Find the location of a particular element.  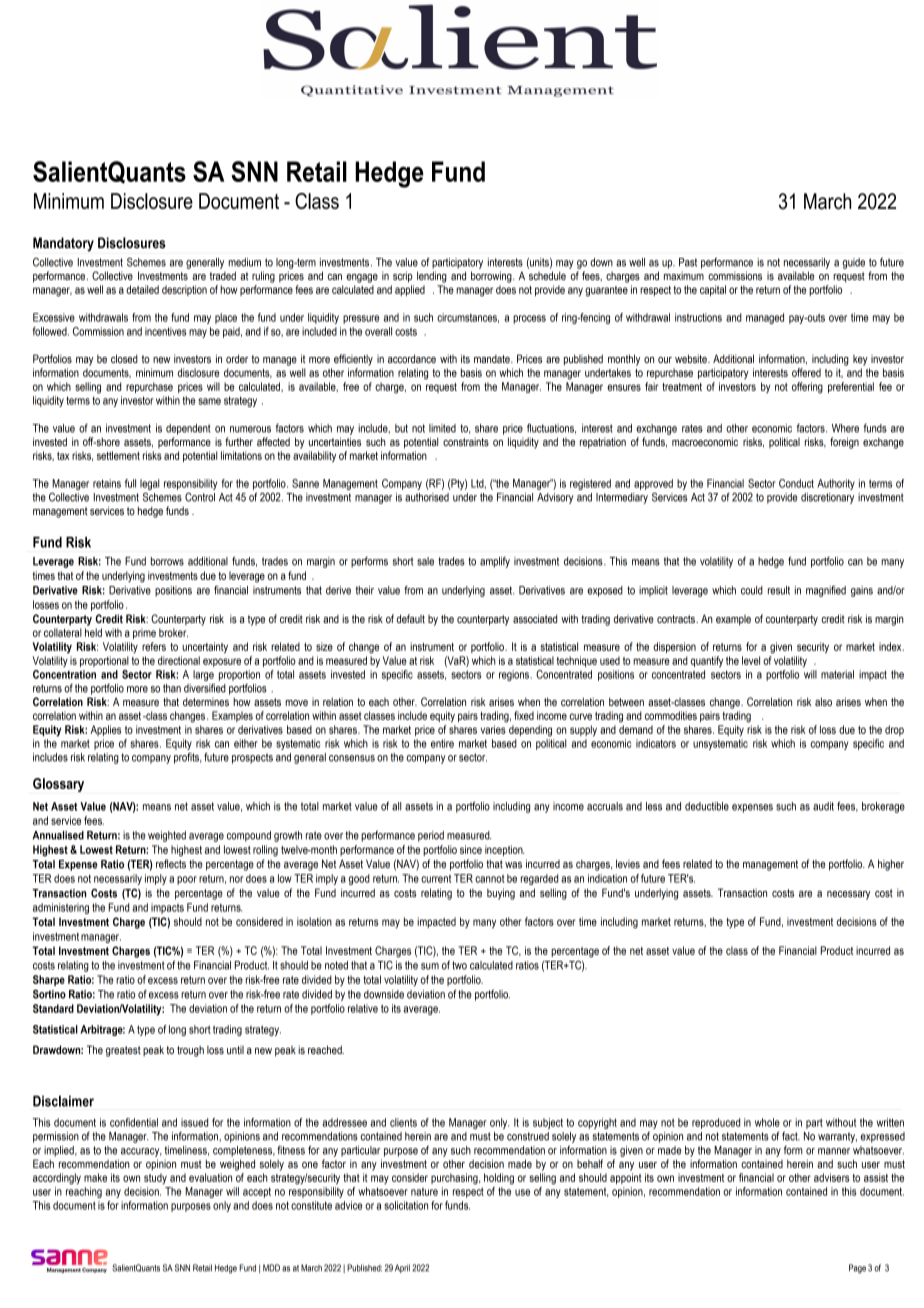

necessary is located at coordinates (848, 895).
